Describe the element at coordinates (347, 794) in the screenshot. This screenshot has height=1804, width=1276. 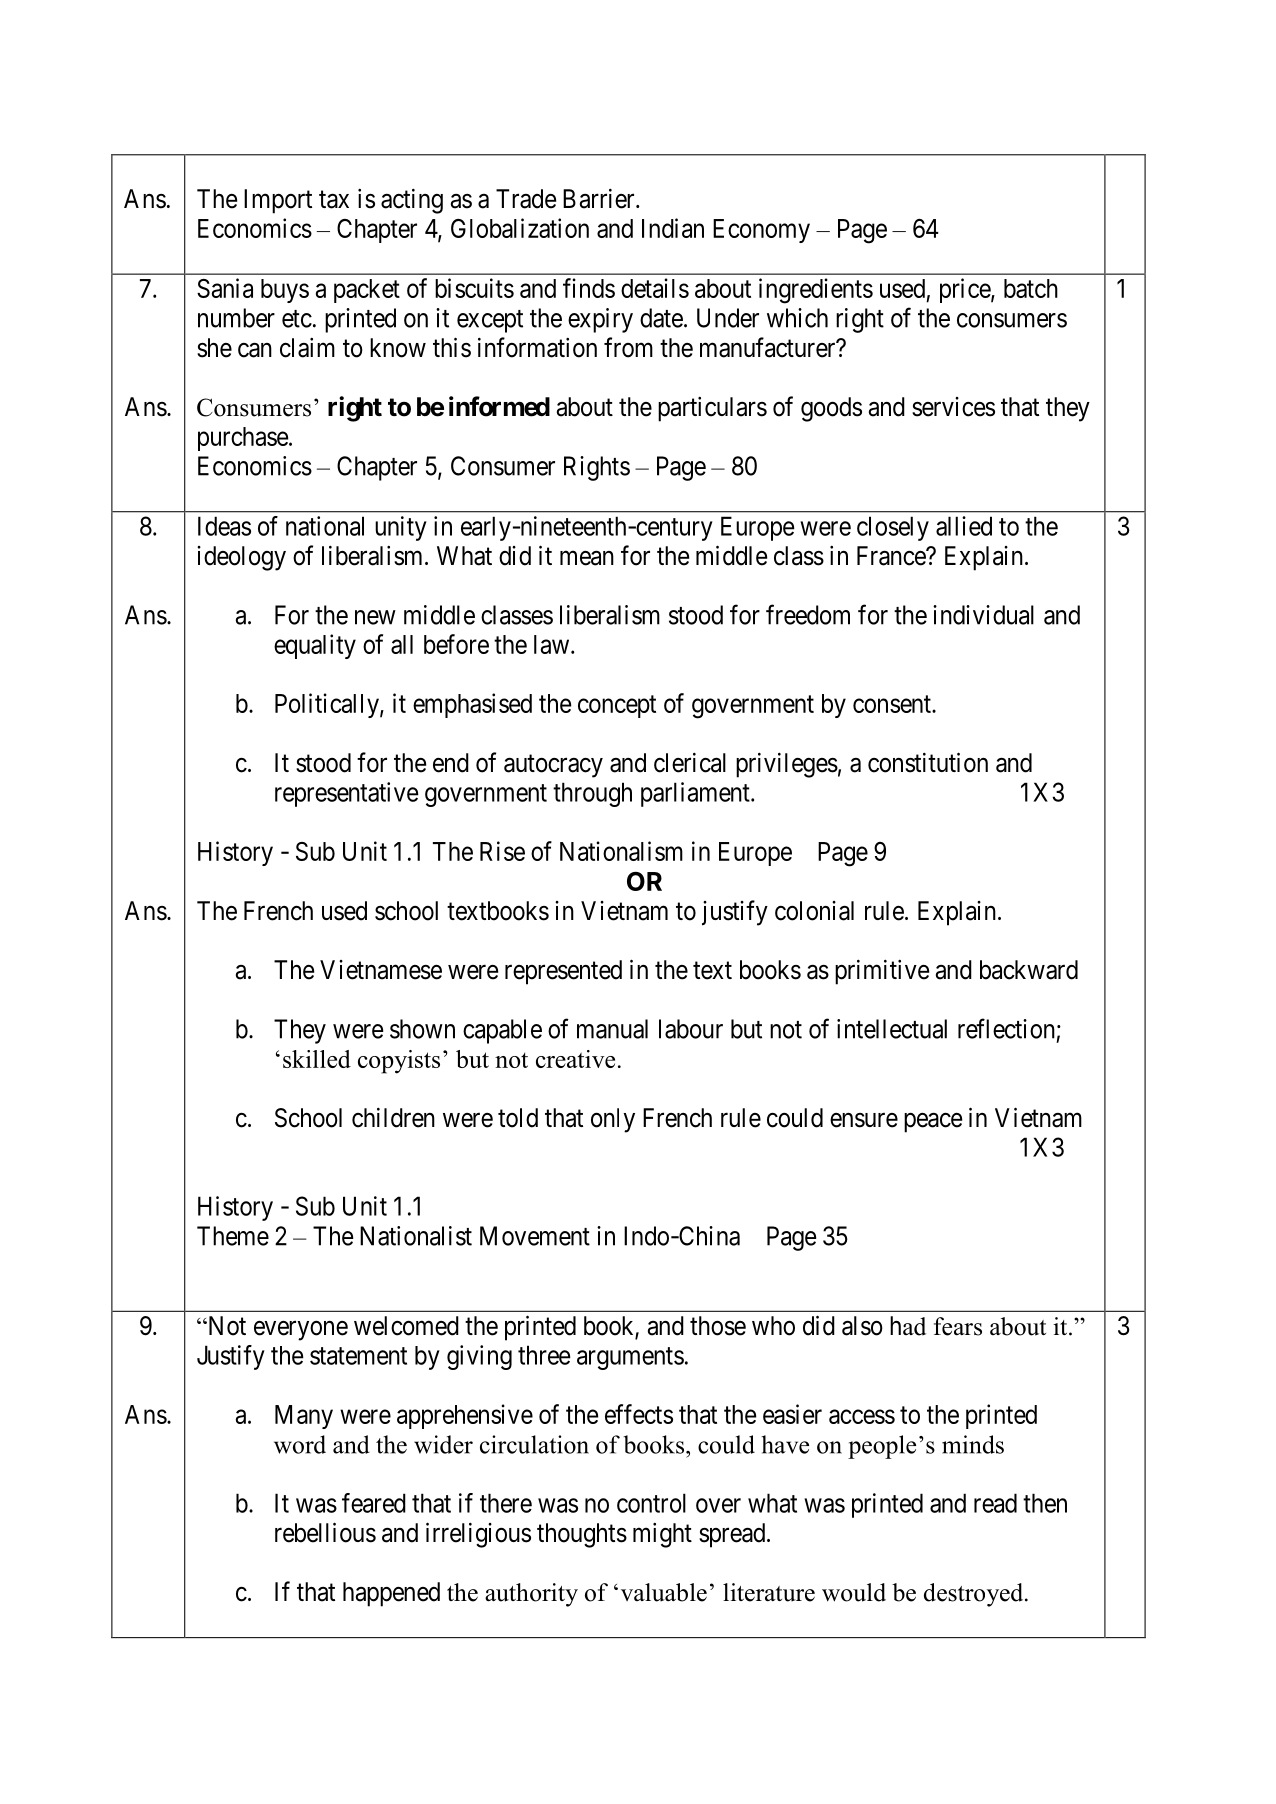
I see `representative` at that location.
